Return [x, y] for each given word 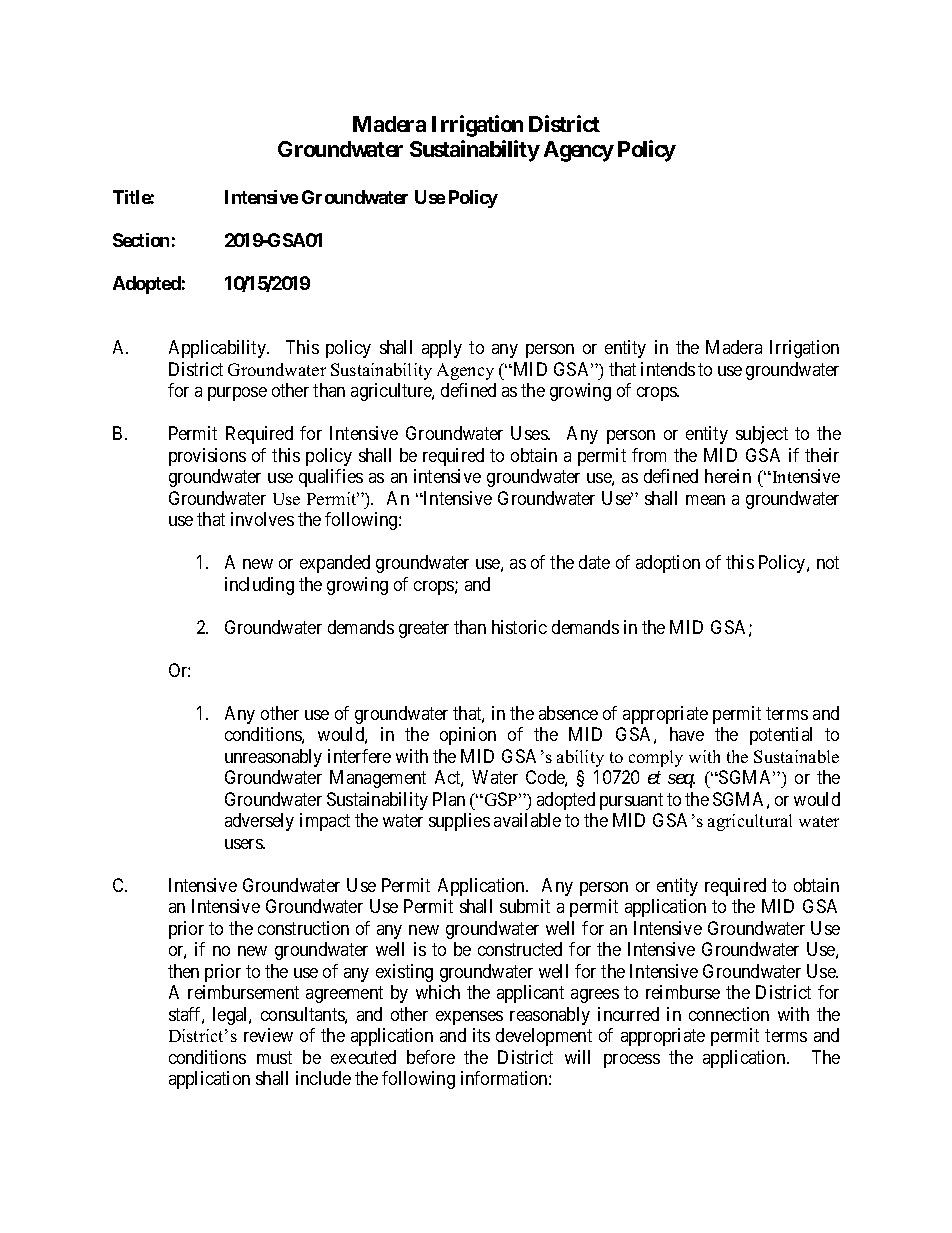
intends [668, 369]
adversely [259, 822]
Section [141, 240]
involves [262, 519]
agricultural [750, 822]
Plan [449, 799]
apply [442, 349]
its [481, 1035]
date [594, 562]
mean [705, 500]
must [274, 1057]
